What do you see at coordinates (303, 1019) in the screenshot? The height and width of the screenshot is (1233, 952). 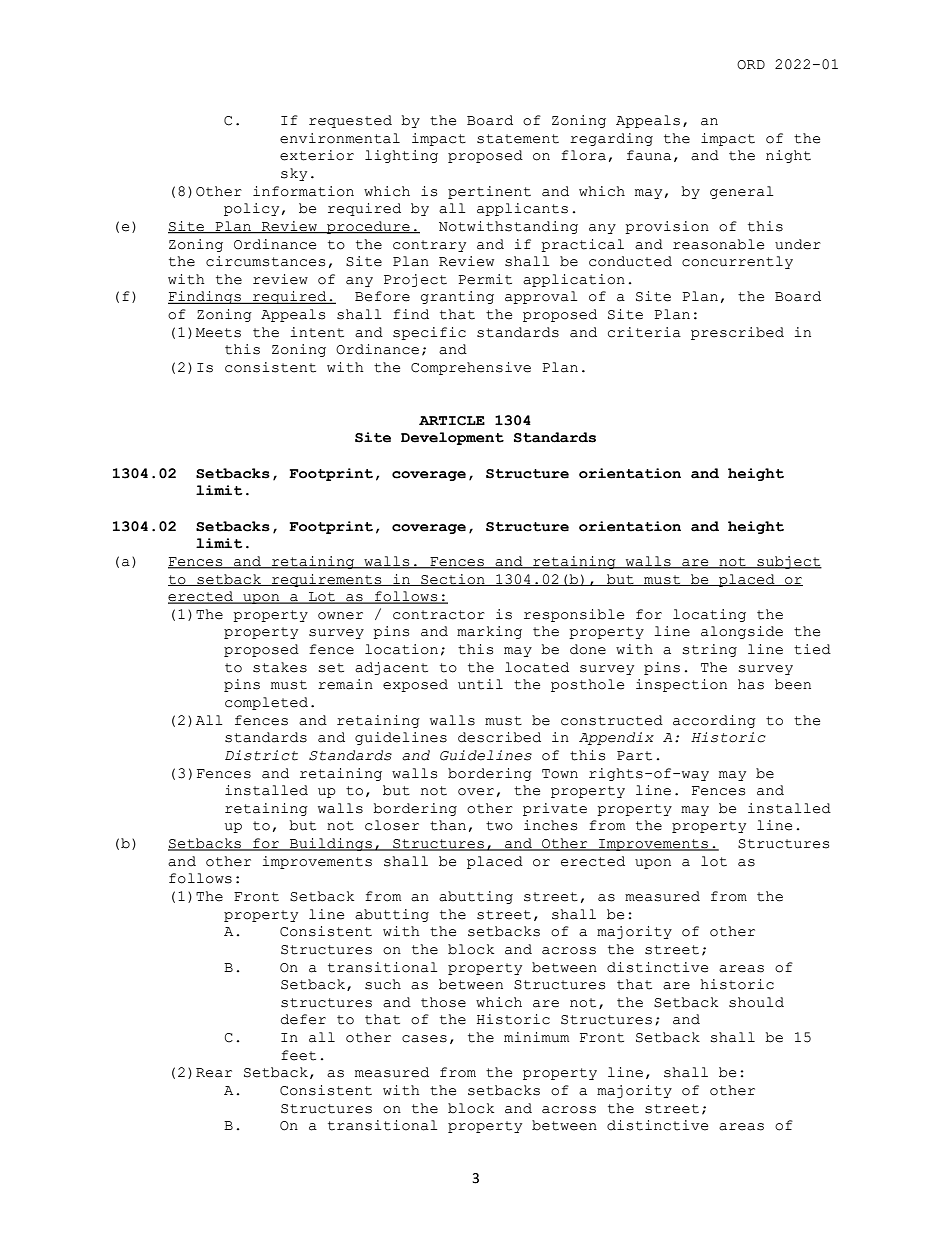 I see `defer` at bounding box center [303, 1019].
